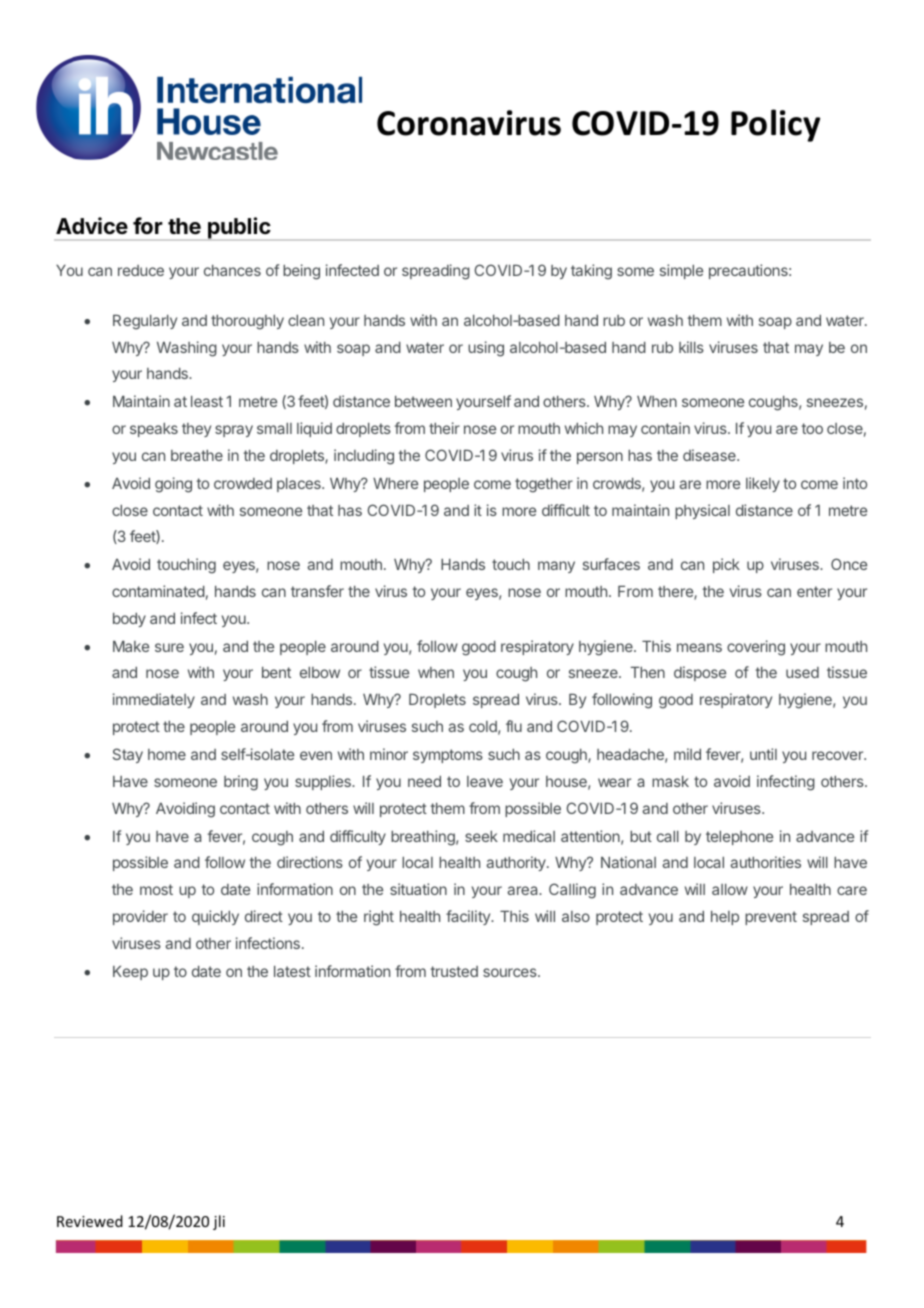  What do you see at coordinates (90, 1221) in the document?
I see `Reviewed` at bounding box center [90, 1221].
